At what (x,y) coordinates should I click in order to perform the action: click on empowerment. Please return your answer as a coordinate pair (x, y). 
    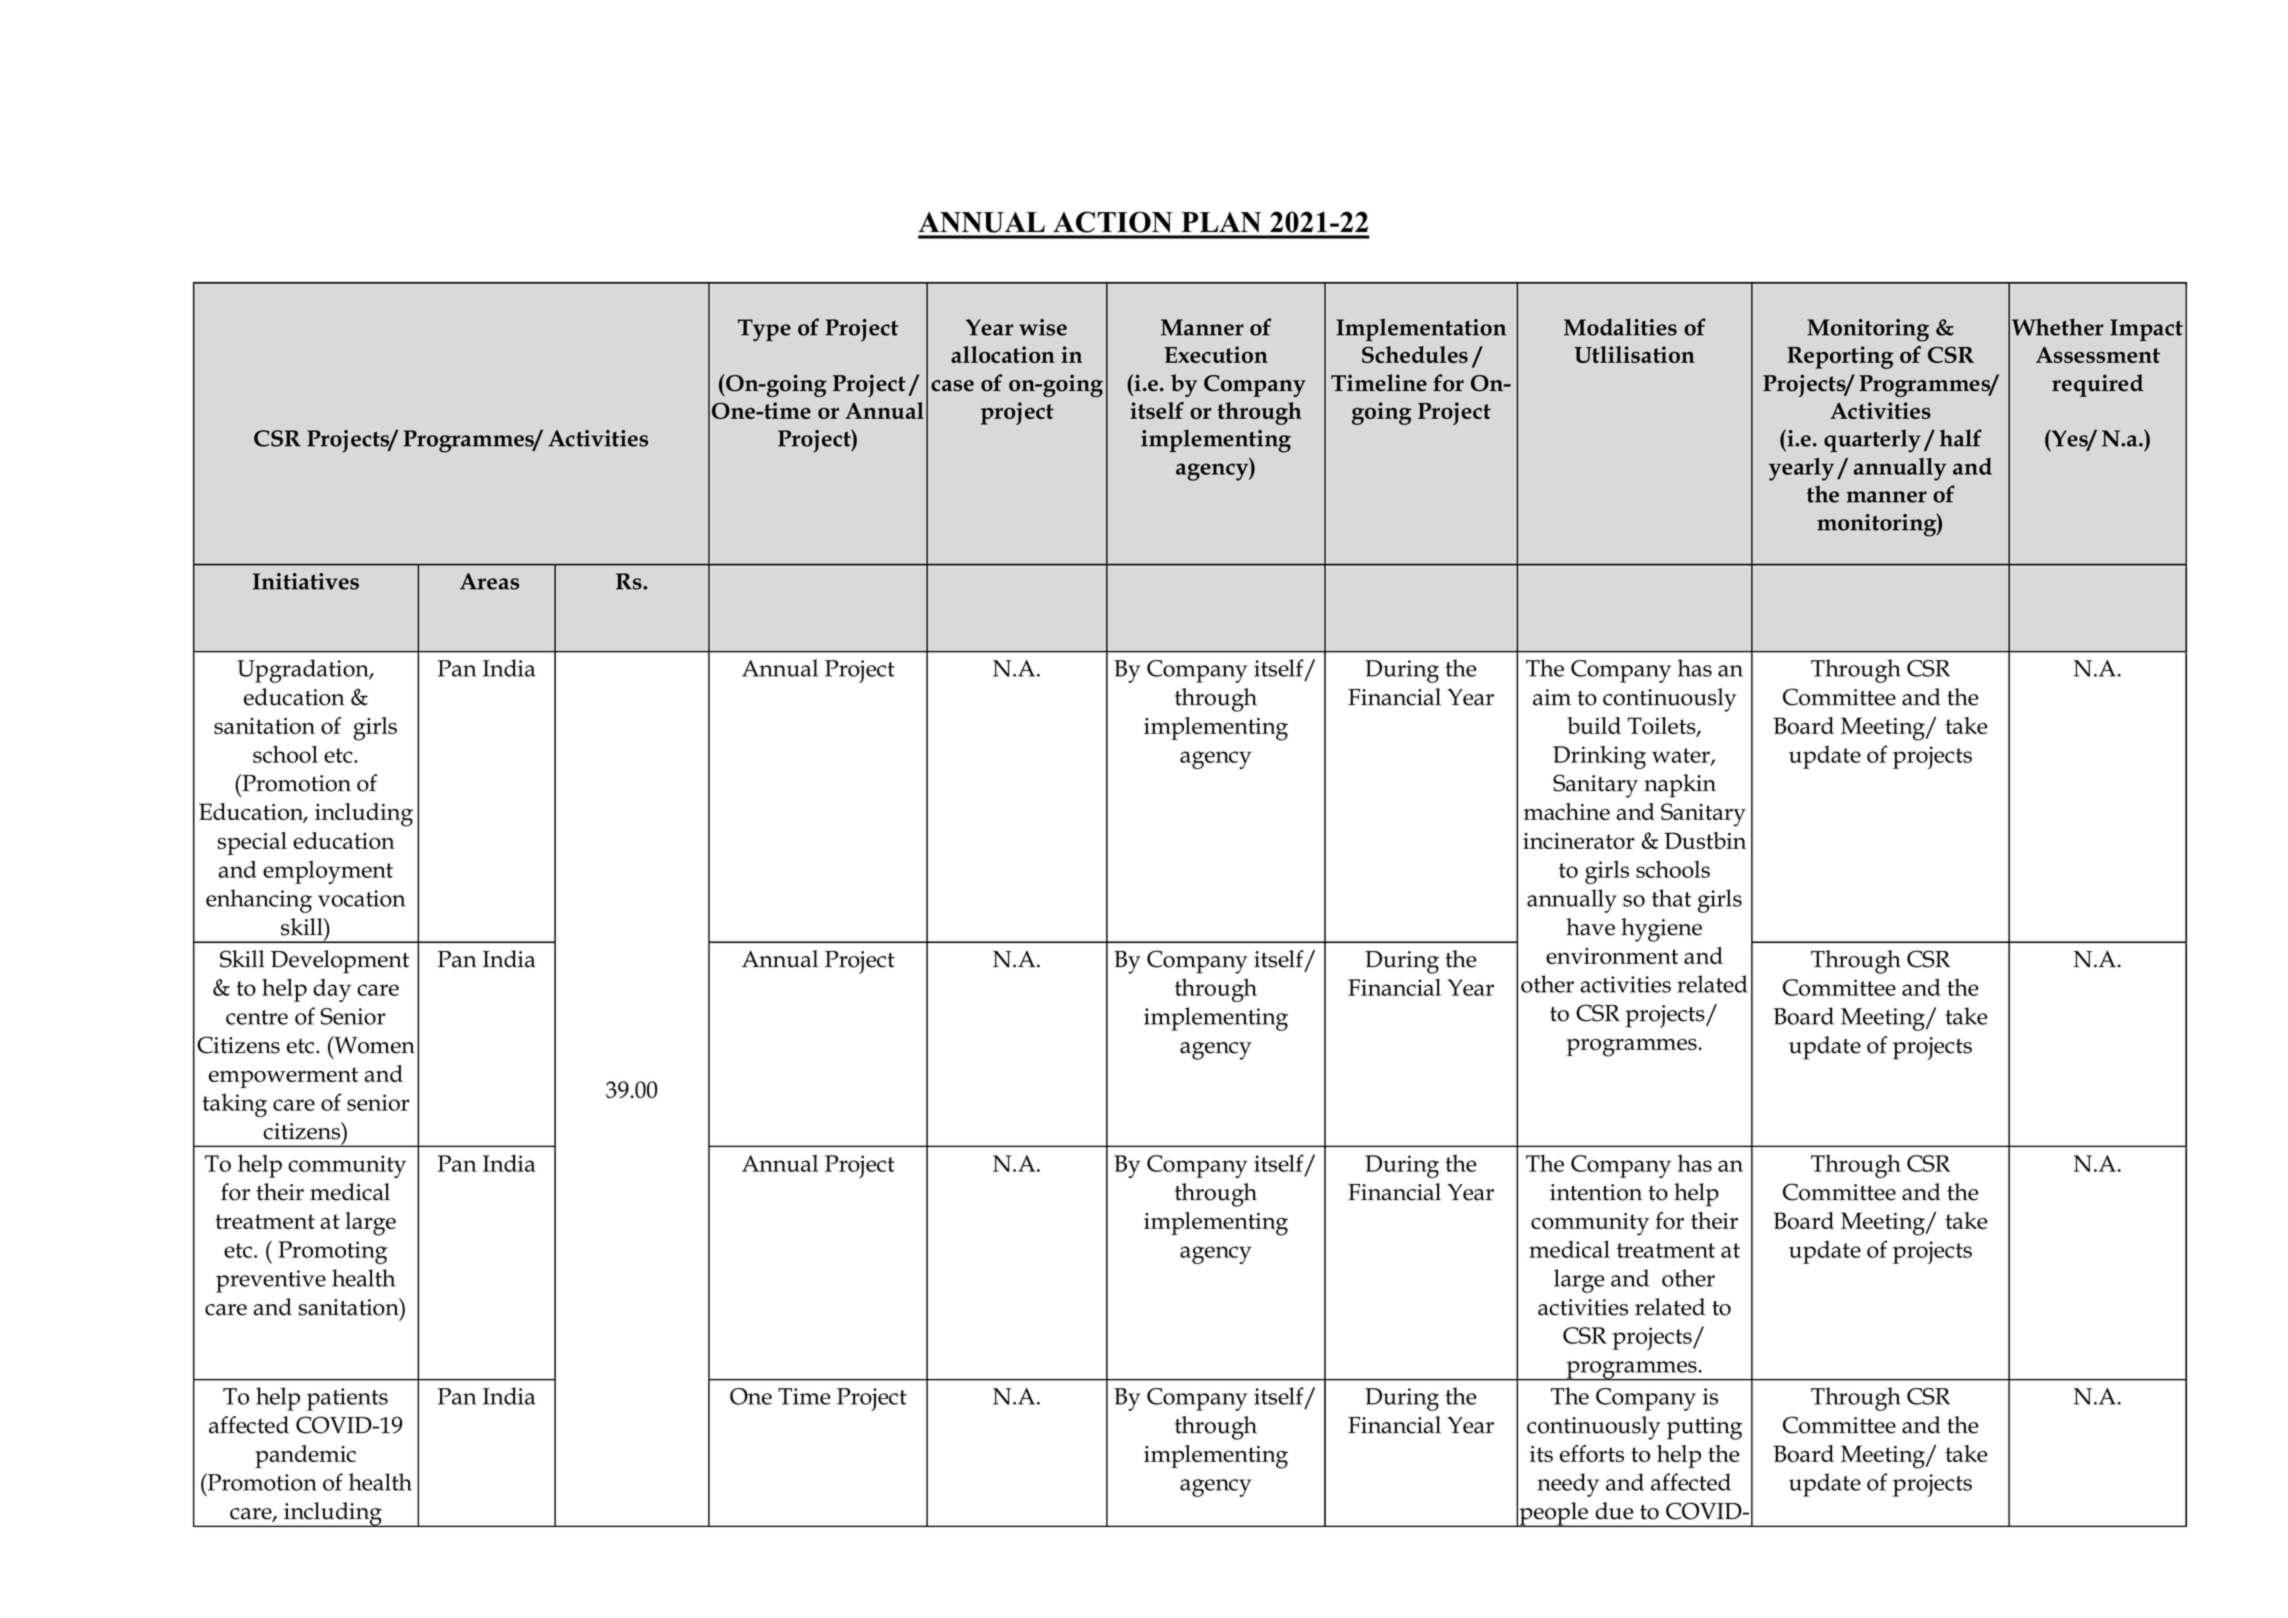
    Looking at the image, I should click on (283, 1077).
